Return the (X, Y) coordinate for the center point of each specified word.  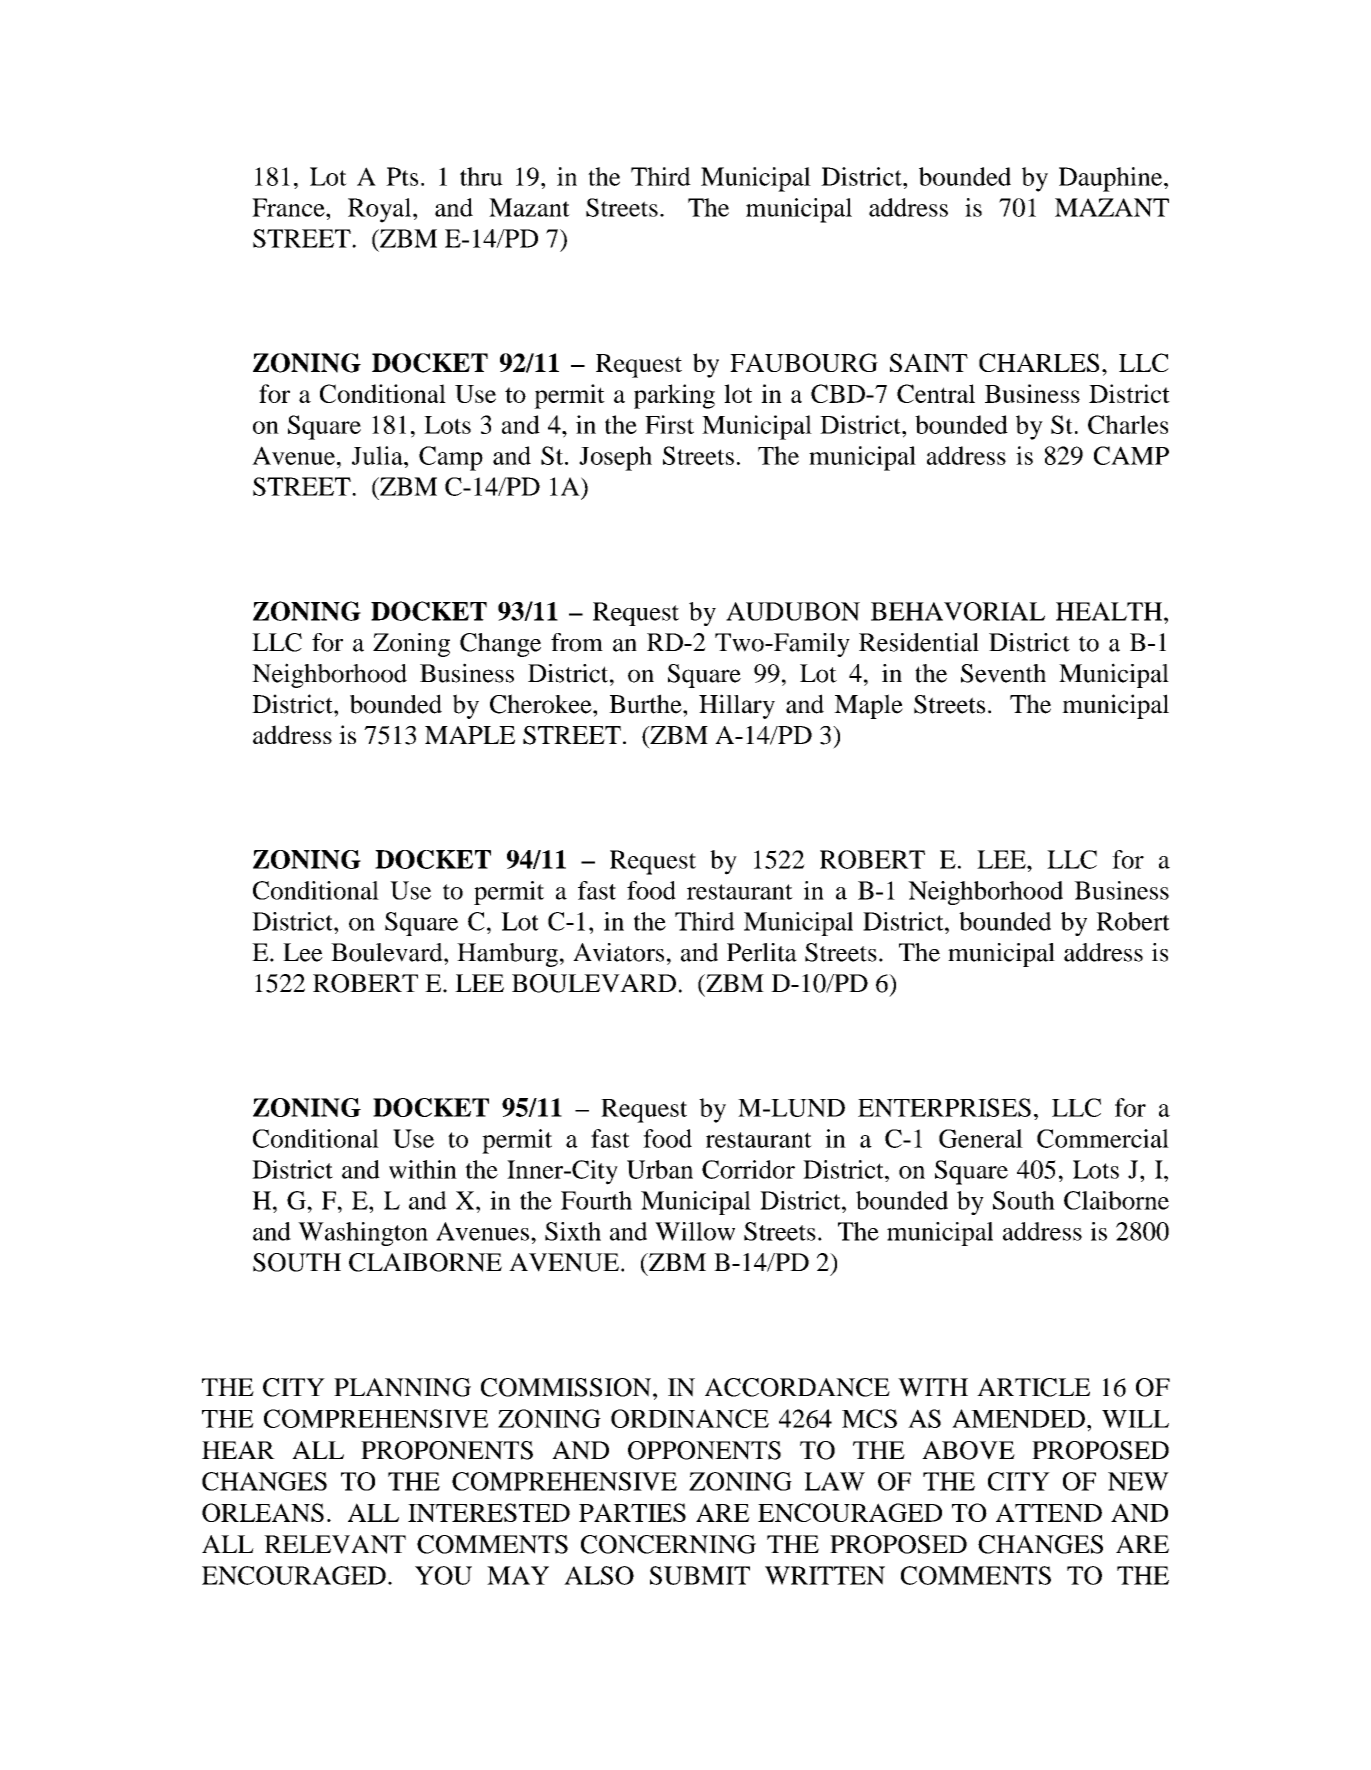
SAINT (929, 362)
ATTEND (1049, 1512)
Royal (381, 210)
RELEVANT (335, 1544)
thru (481, 176)
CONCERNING (668, 1544)
